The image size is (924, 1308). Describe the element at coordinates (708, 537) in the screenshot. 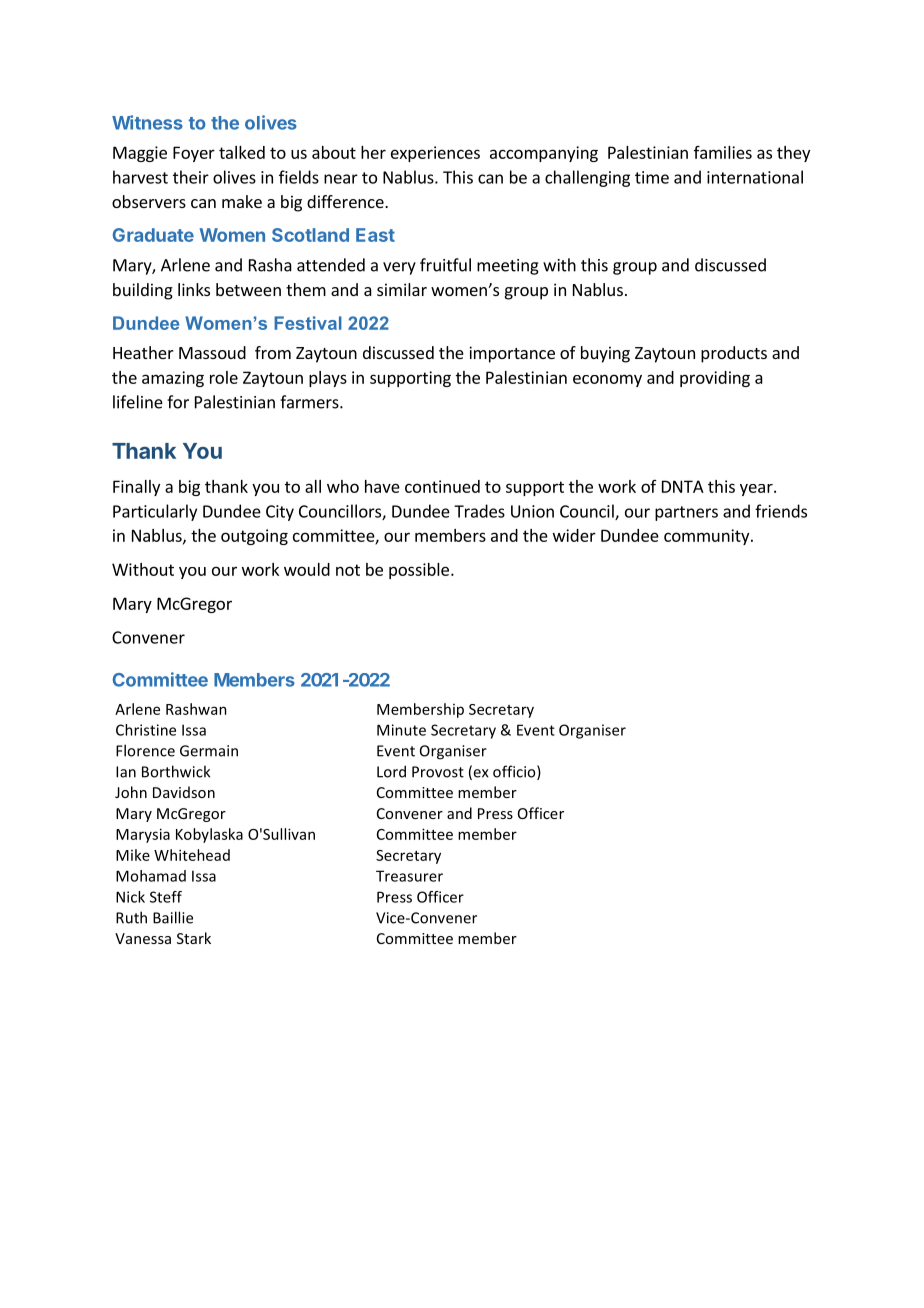

I see `community` at that location.
